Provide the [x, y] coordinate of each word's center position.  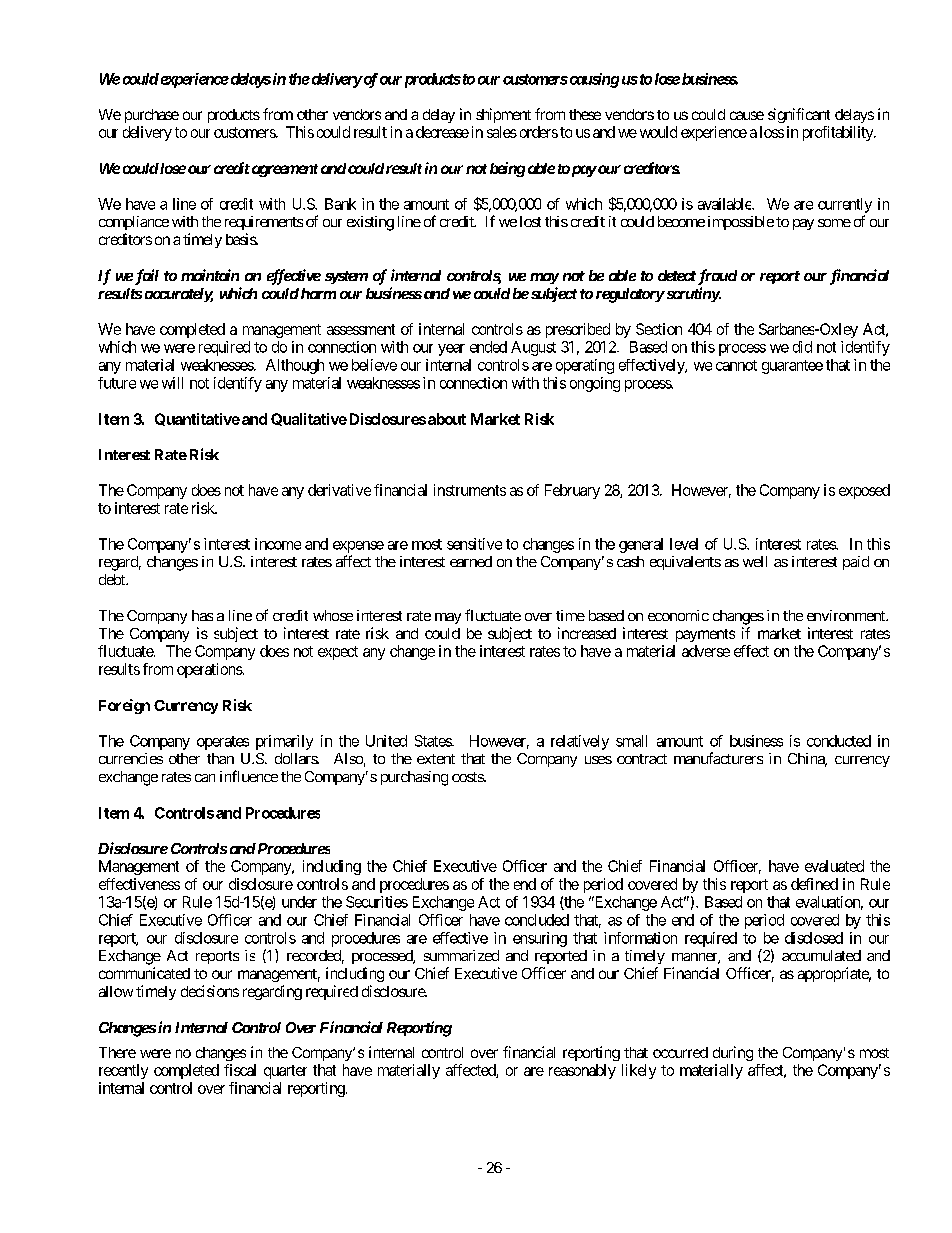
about [447, 419]
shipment [503, 115]
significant [799, 115]
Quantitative [197, 419]
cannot [736, 365]
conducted [839, 741]
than [220, 758]
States [434, 741]
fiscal [240, 1070]
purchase [152, 116]
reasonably [582, 1071]
